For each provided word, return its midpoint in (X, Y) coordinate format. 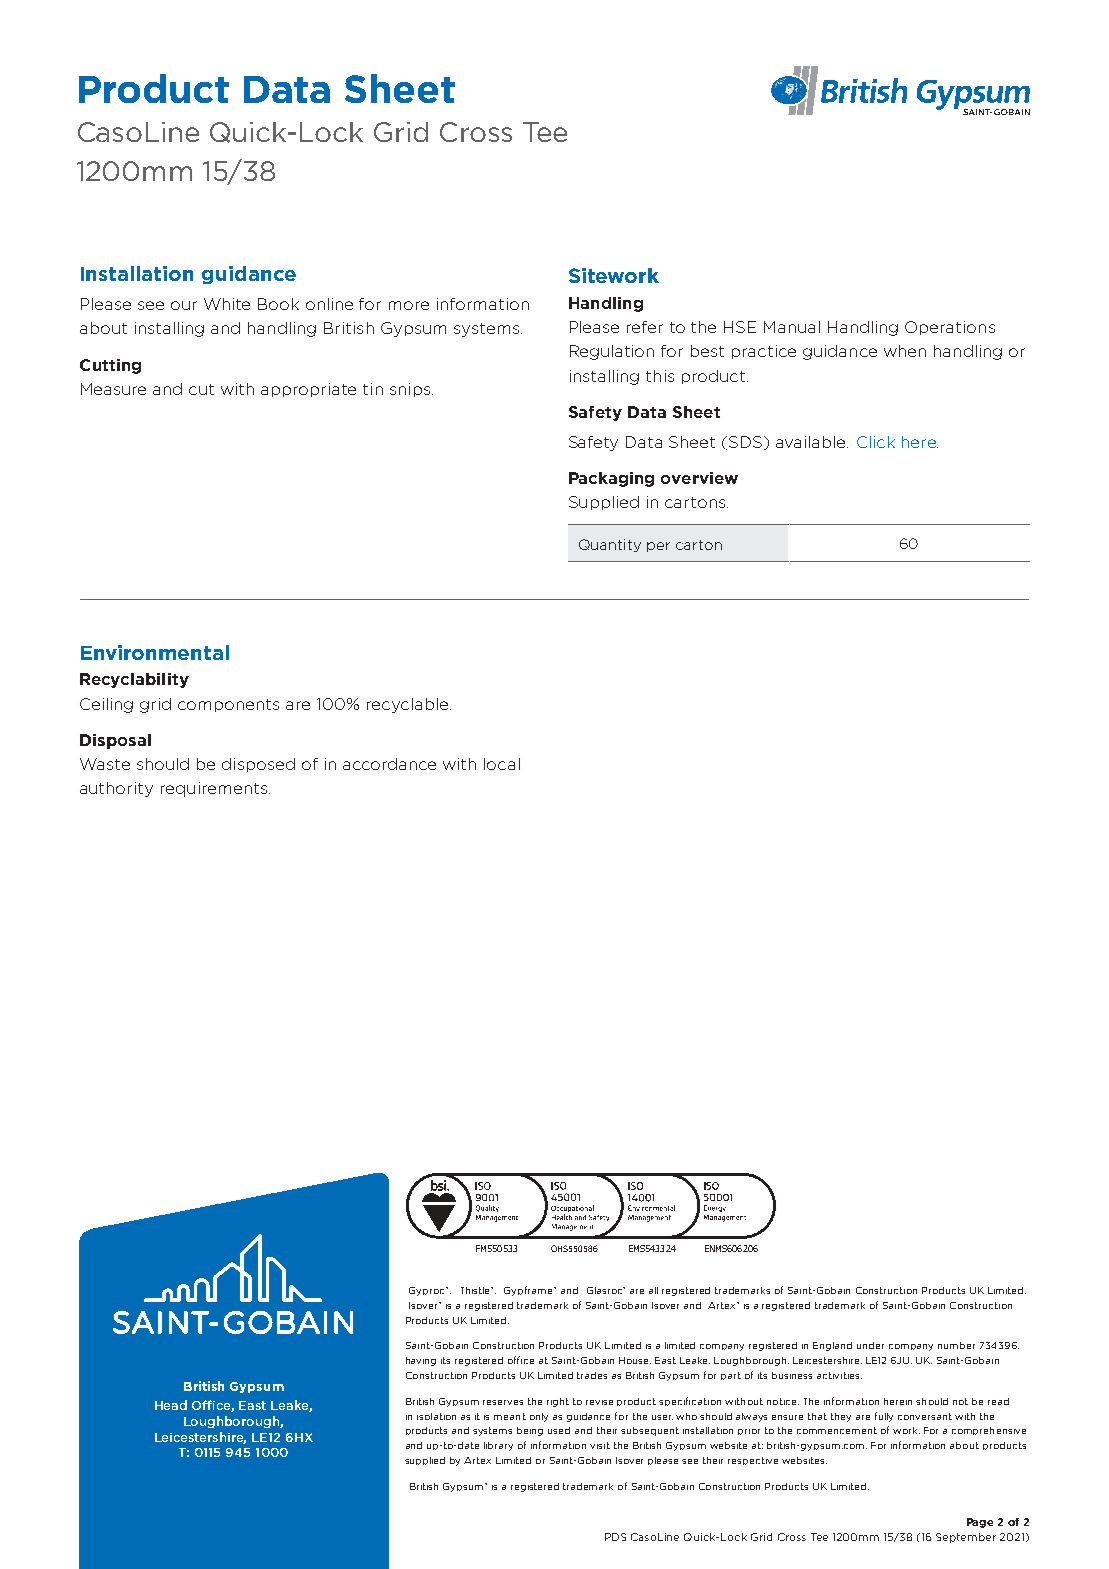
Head (171, 1405)
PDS (615, 1537)
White (227, 304)
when (905, 351)
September (966, 1538)
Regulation (612, 352)
